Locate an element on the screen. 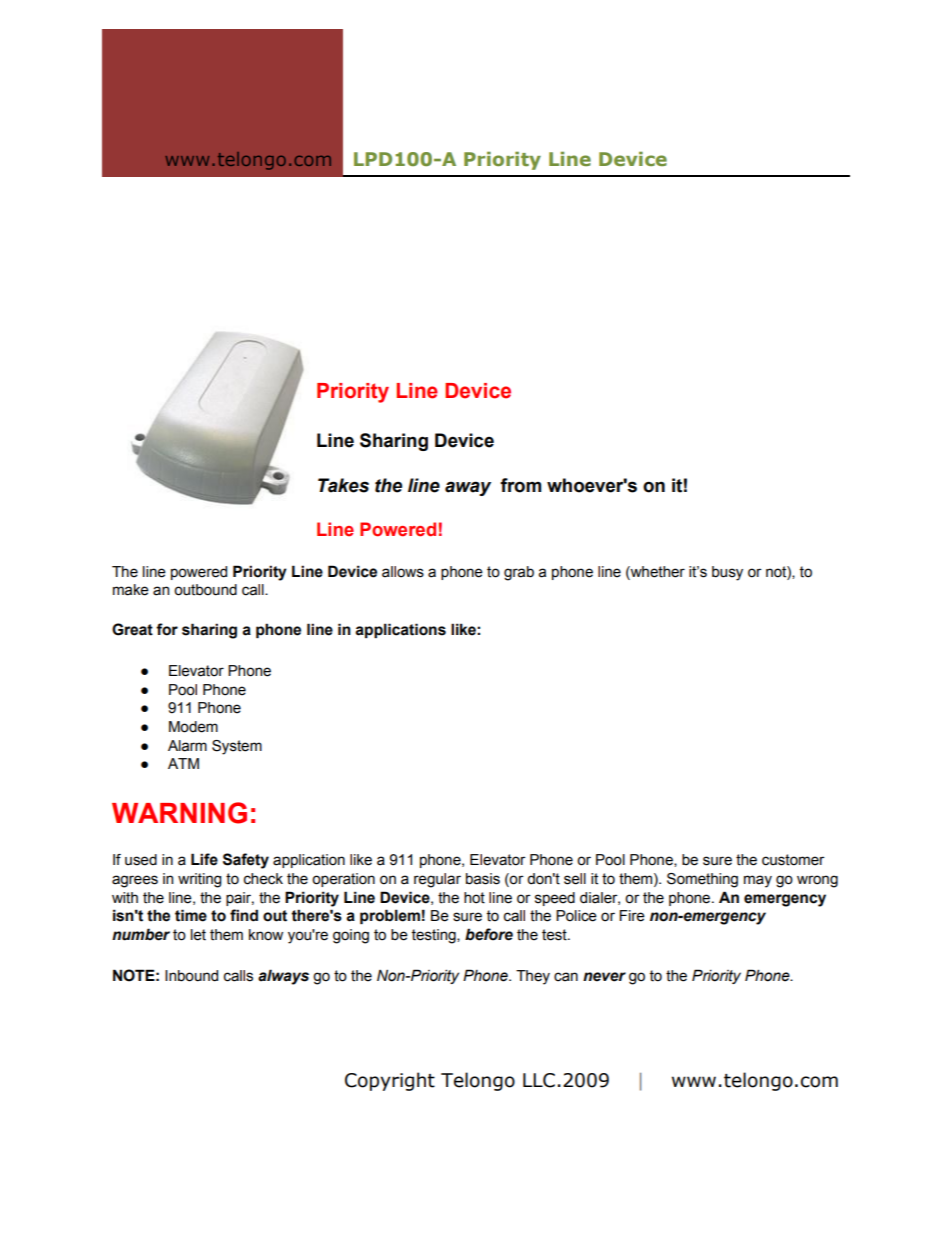 The image size is (952, 1233). busy is located at coordinates (727, 573).
